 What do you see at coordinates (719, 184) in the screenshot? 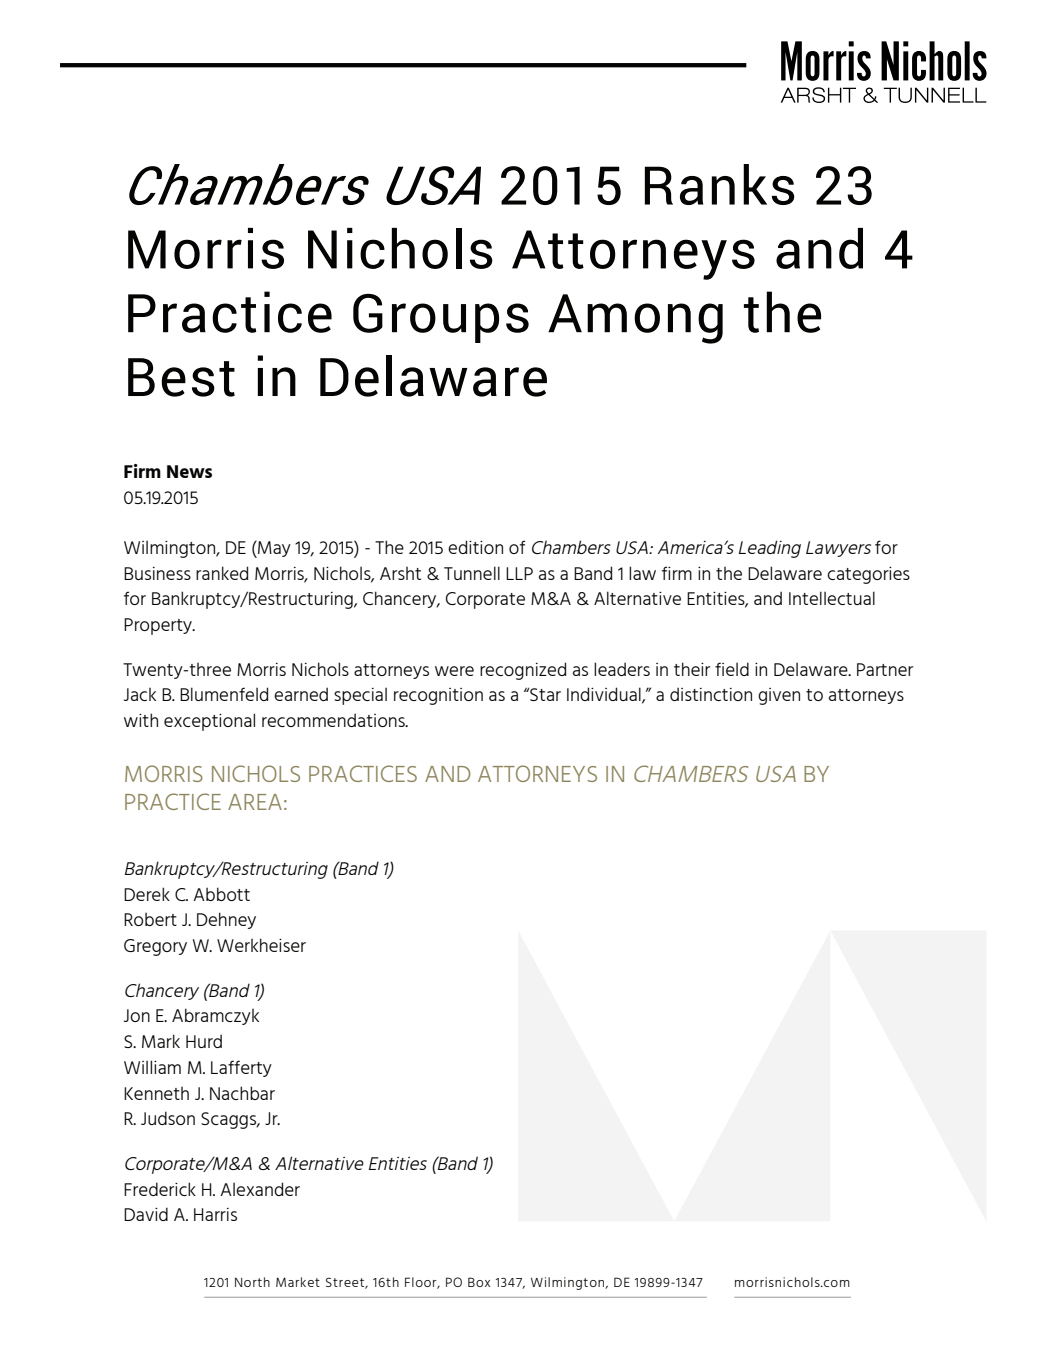
I see `Ranks` at bounding box center [719, 184].
